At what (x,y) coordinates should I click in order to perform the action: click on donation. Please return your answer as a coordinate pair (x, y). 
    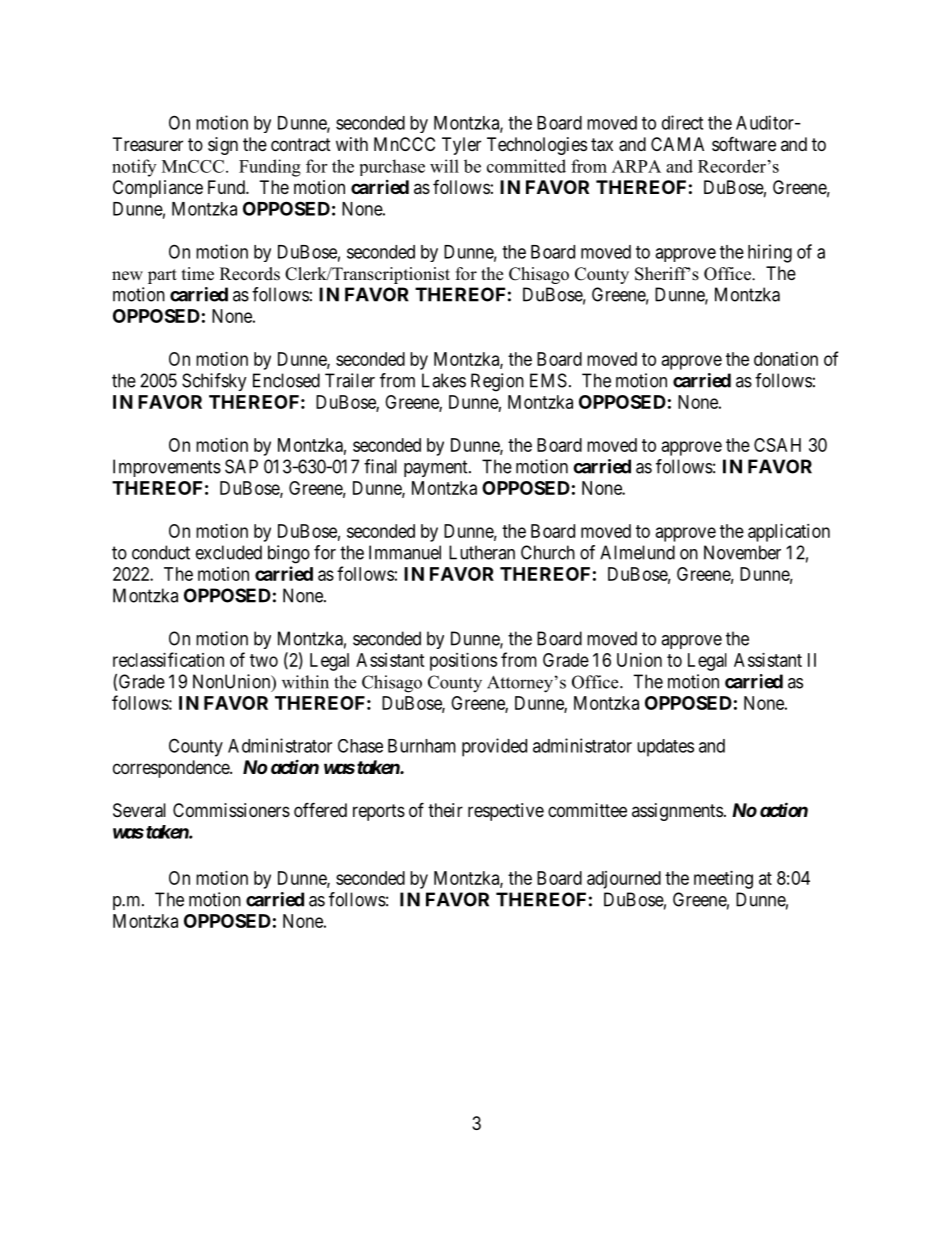
    Looking at the image, I should click on (786, 359).
